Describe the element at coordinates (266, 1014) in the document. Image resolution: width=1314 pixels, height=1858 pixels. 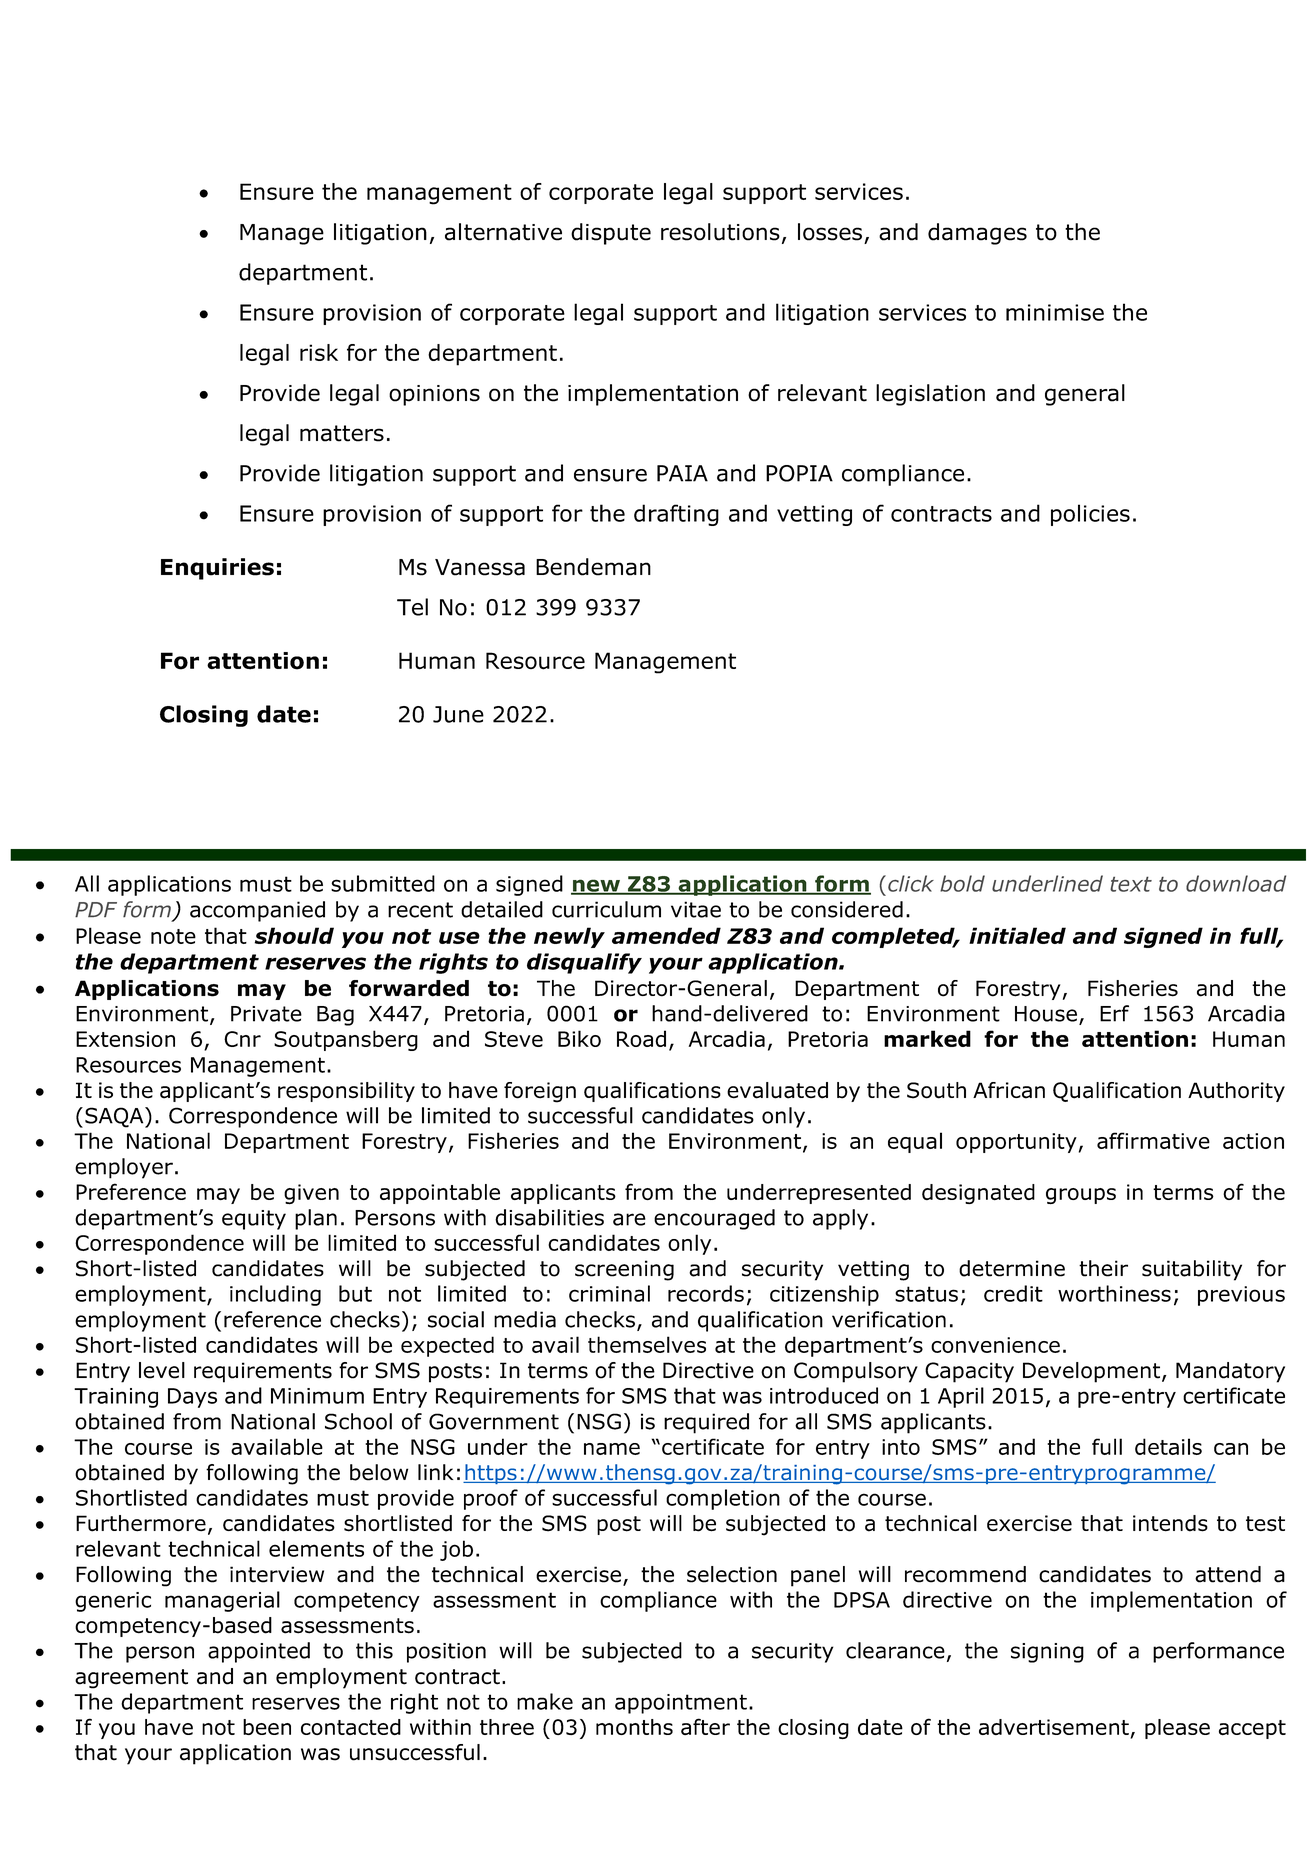
I see `Private` at that location.
